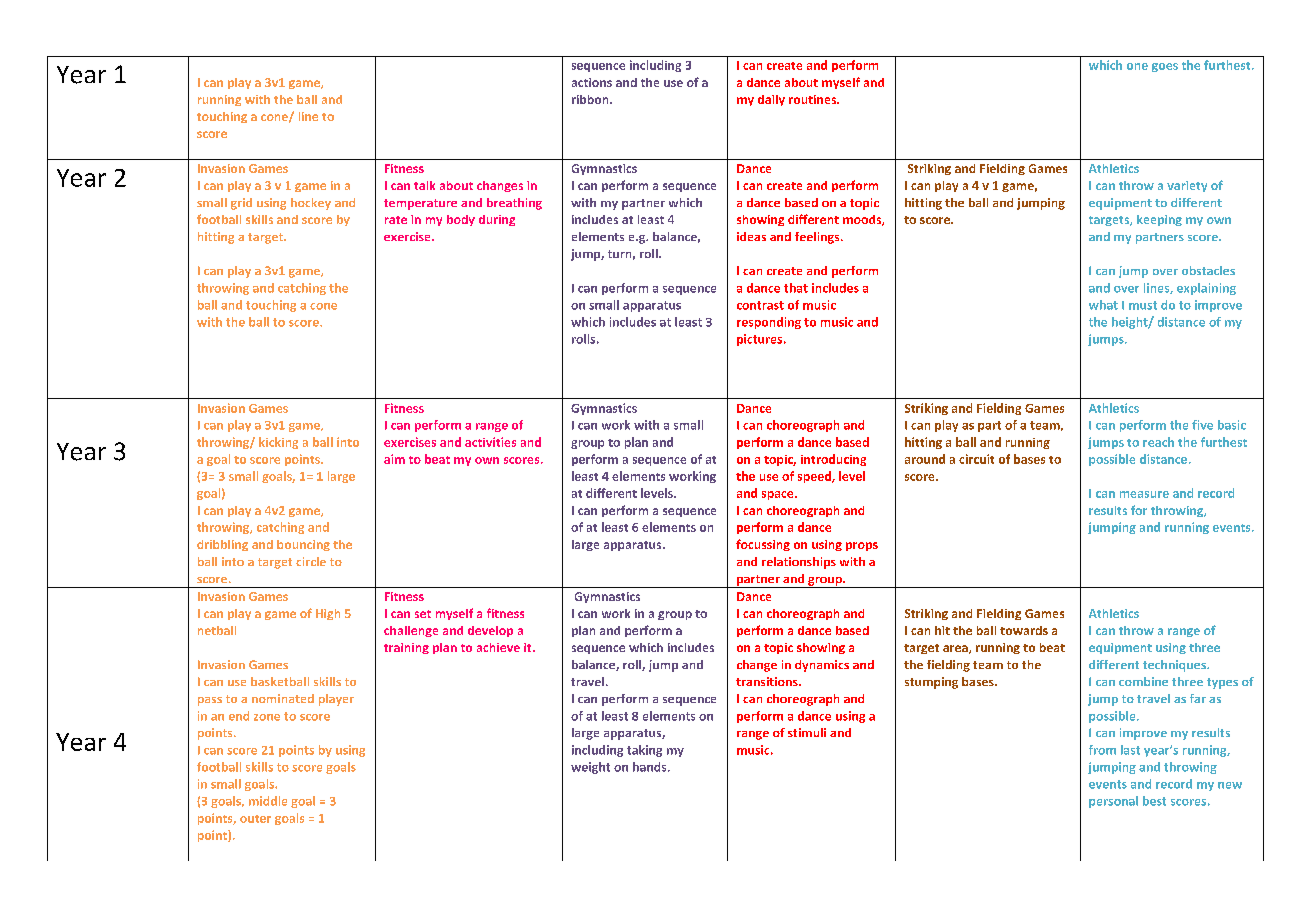 The height and width of the page is (924, 1308). What do you see at coordinates (771, 100) in the page?
I see `daily` at bounding box center [771, 100].
